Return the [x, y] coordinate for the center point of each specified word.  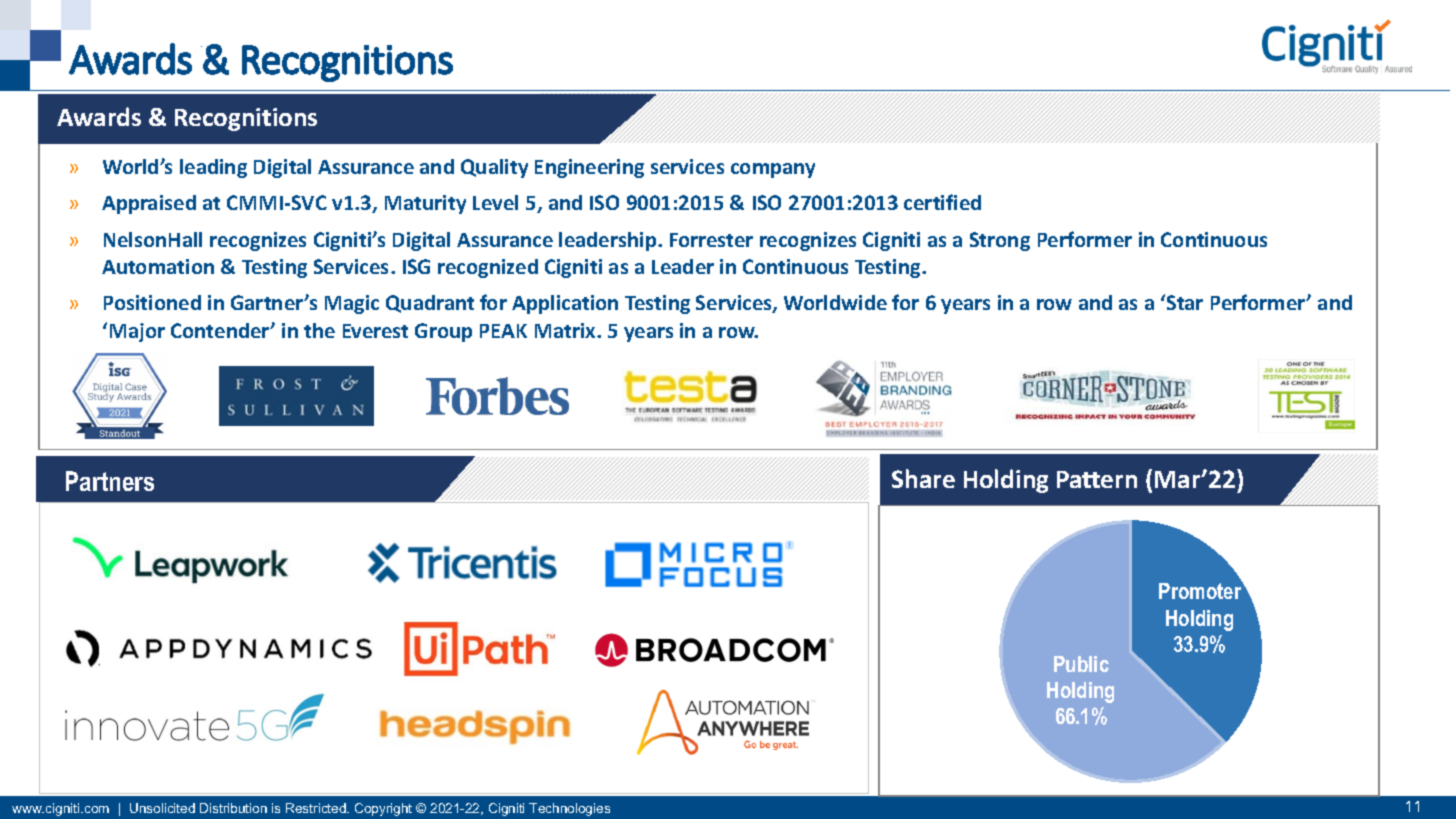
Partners [110, 481]
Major [137, 332]
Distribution [233, 808]
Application [565, 304]
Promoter [1201, 590]
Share [923, 478]
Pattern [1097, 479]
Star [1185, 302]
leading [213, 168]
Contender [221, 330]
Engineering [589, 168]
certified [942, 202]
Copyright [383, 809]
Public [1081, 664]
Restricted [317, 808]
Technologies [569, 809]
